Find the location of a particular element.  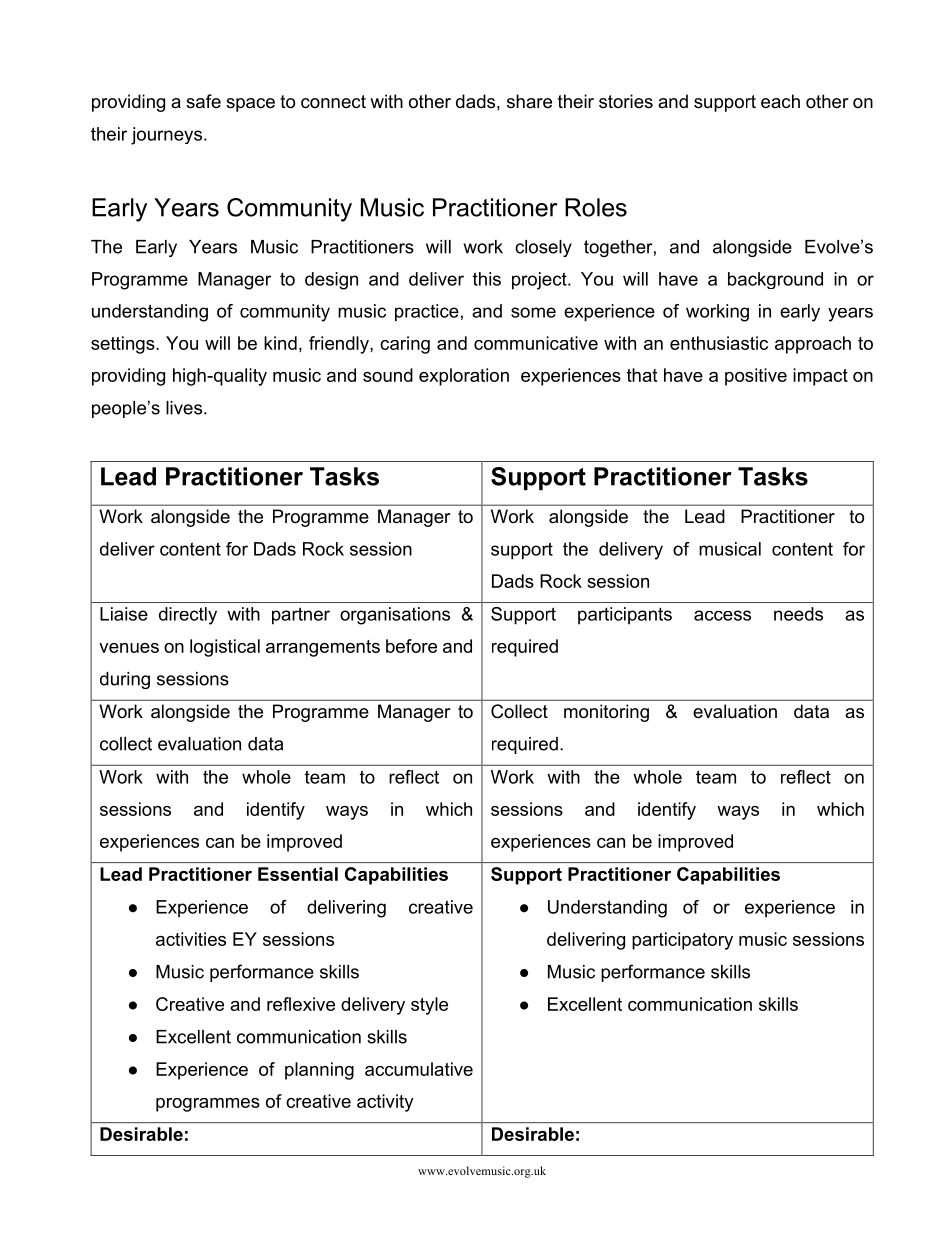

style is located at coordinates (429, 1006).
